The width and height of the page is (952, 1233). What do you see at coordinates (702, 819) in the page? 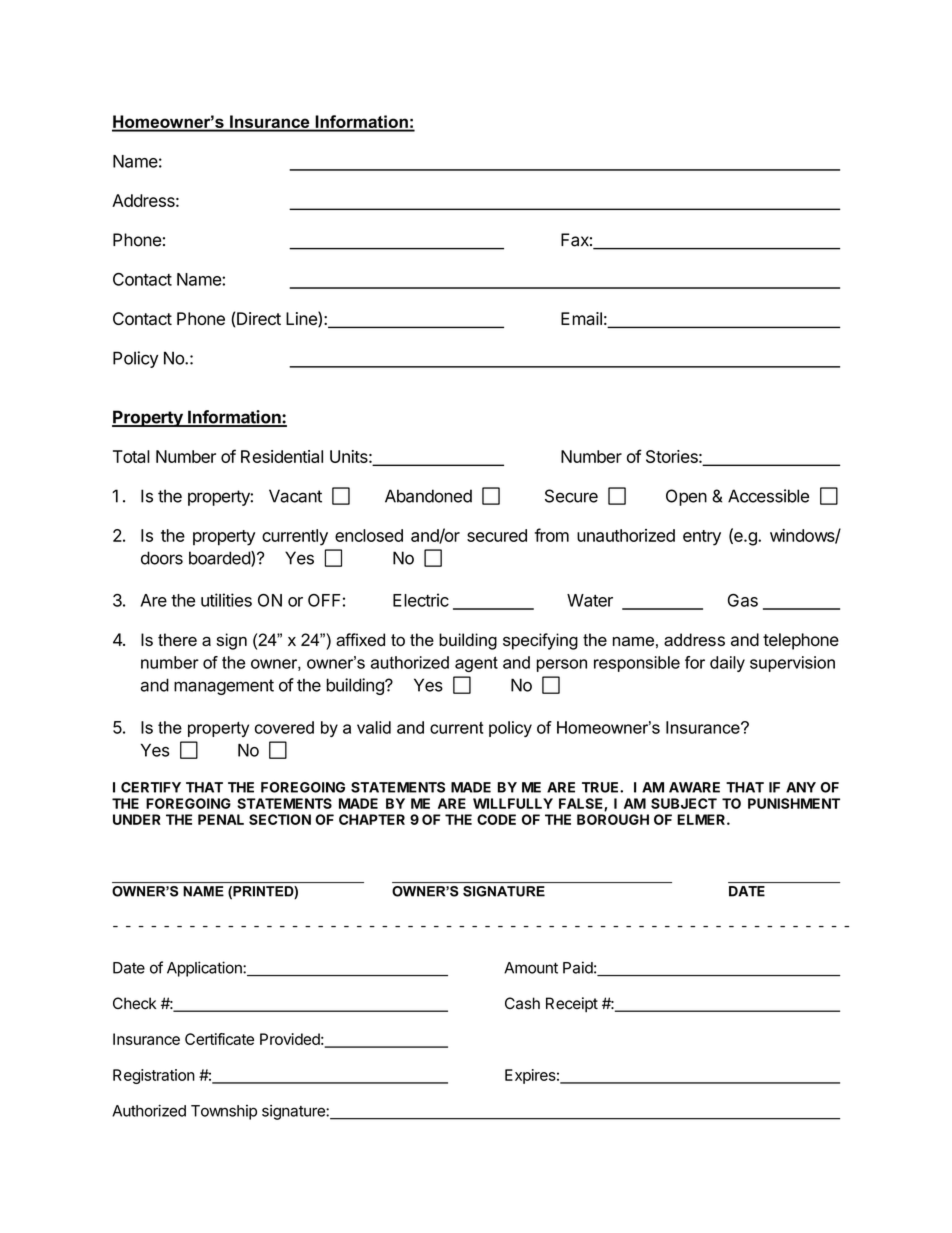
I see `ELMER` at bounding box center [702, 819].
